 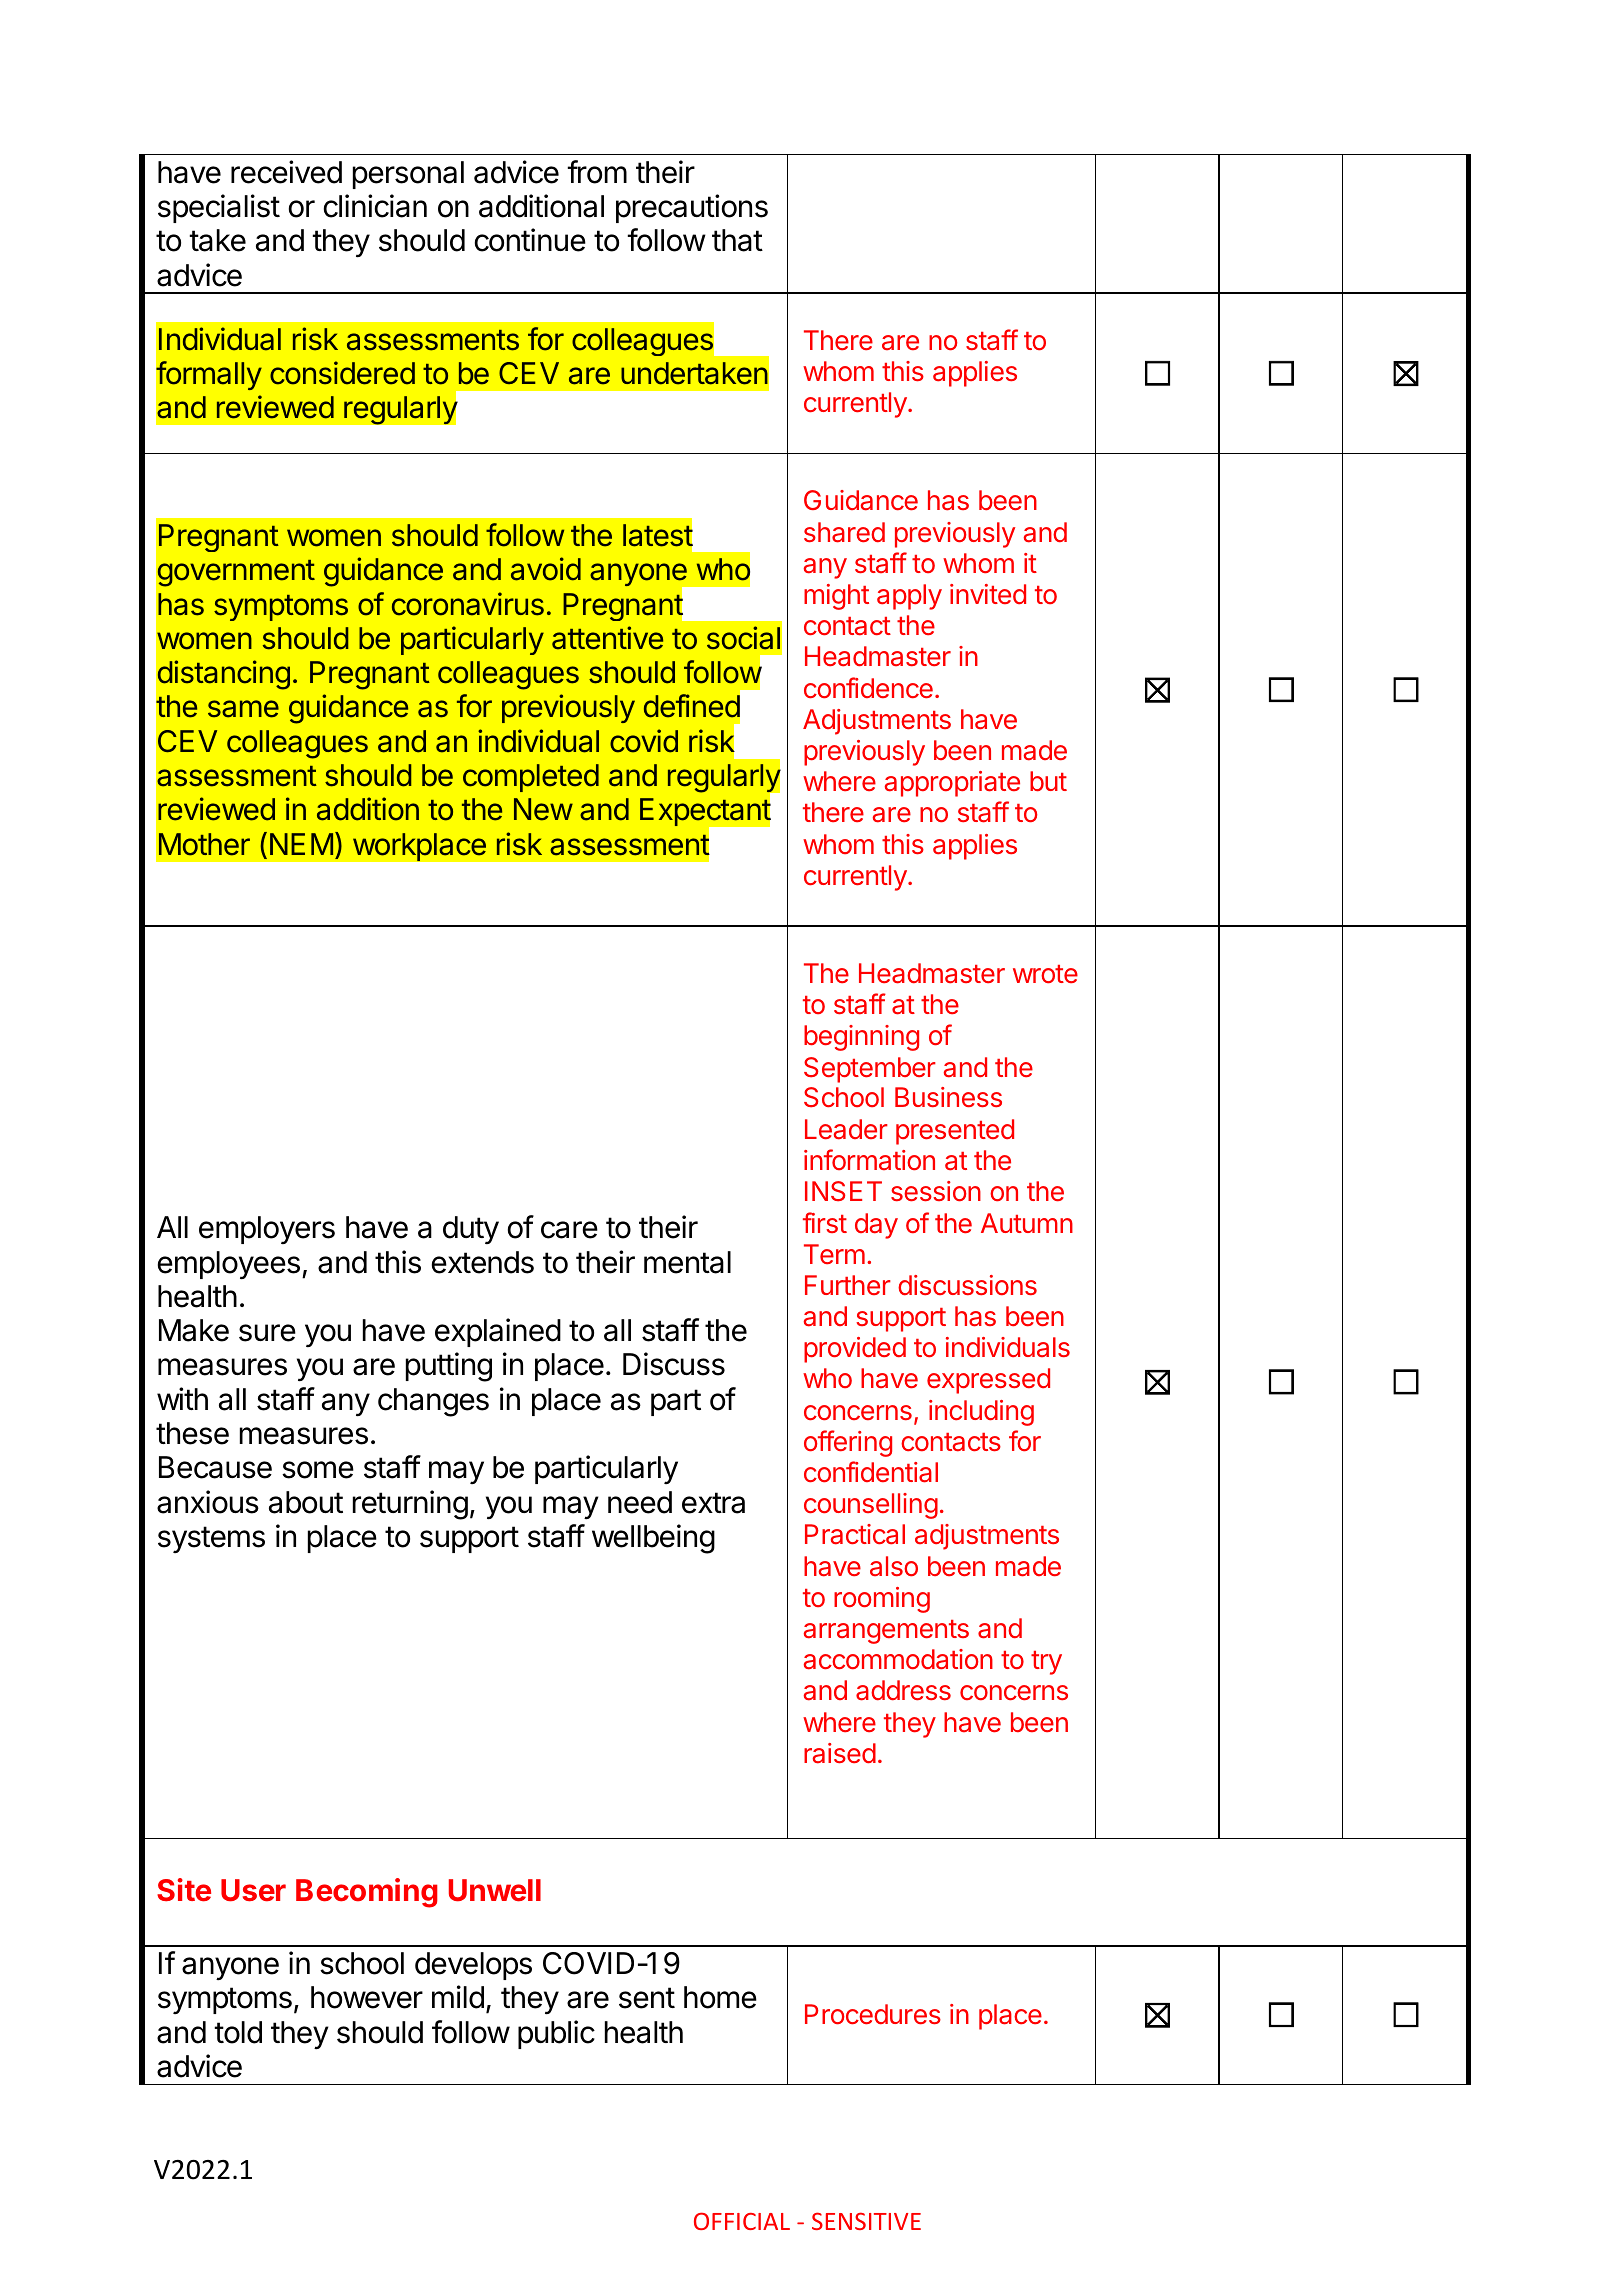 I want to click on appropriate, so click(x=952, y=784).
